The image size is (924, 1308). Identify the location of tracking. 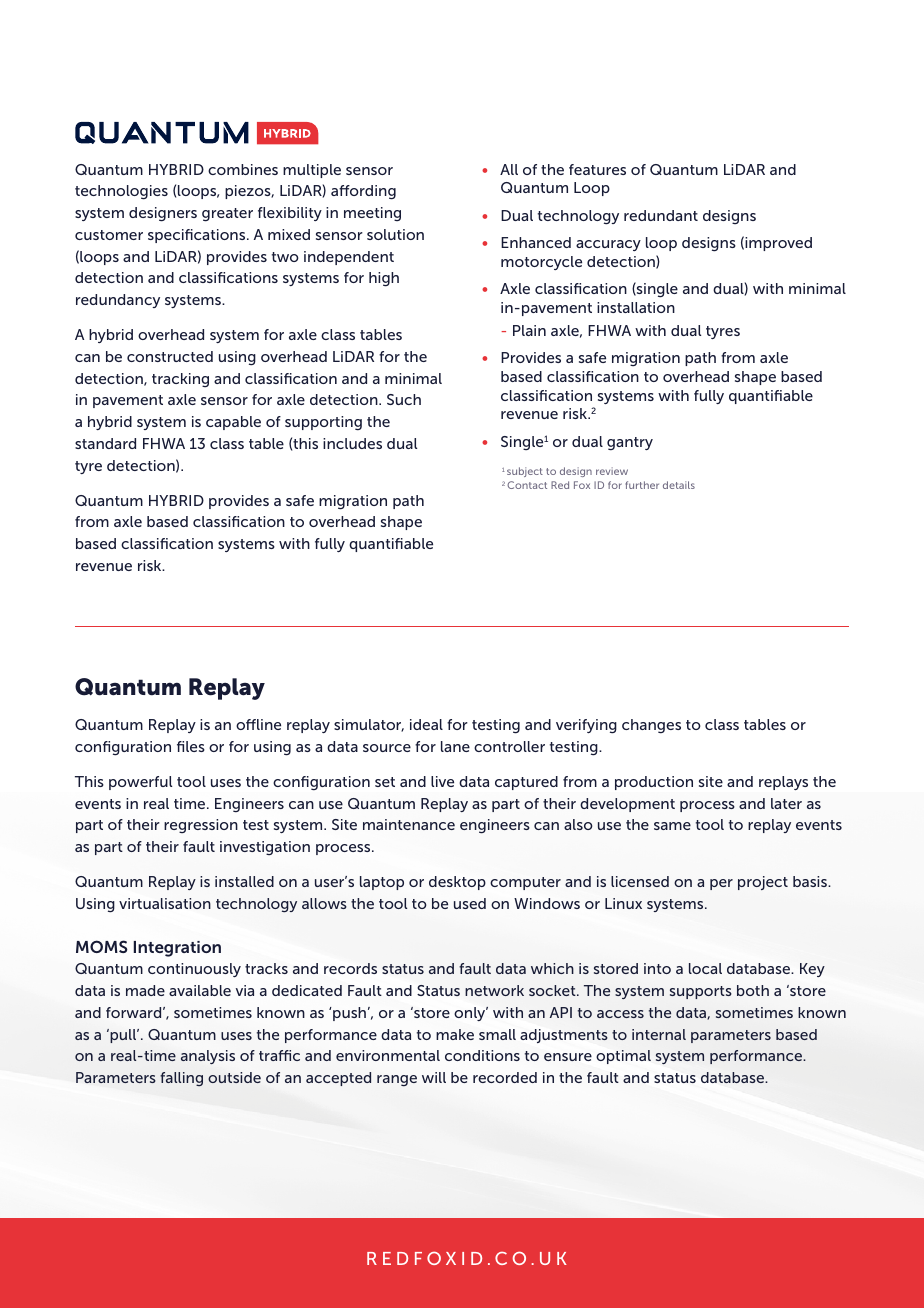
(180, 380).
